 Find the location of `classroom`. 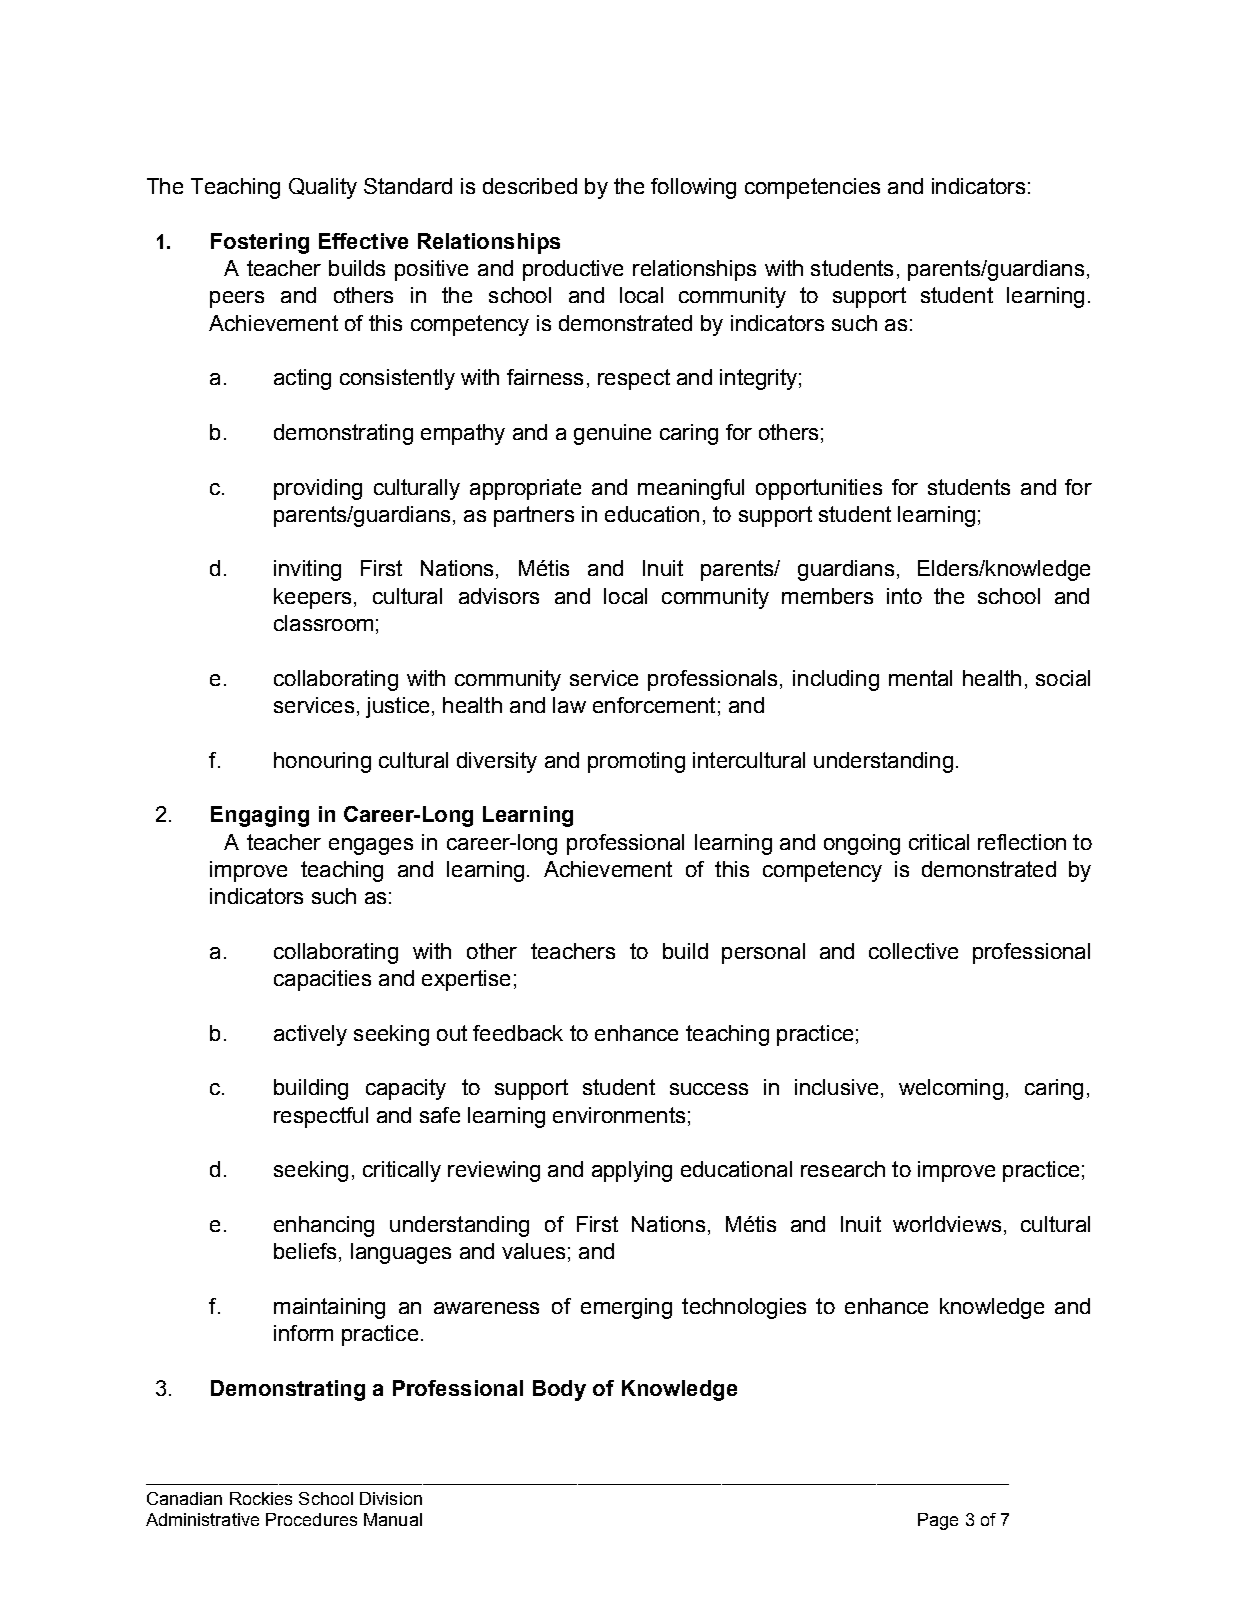

classroom is located at coordinates (323, 623).
